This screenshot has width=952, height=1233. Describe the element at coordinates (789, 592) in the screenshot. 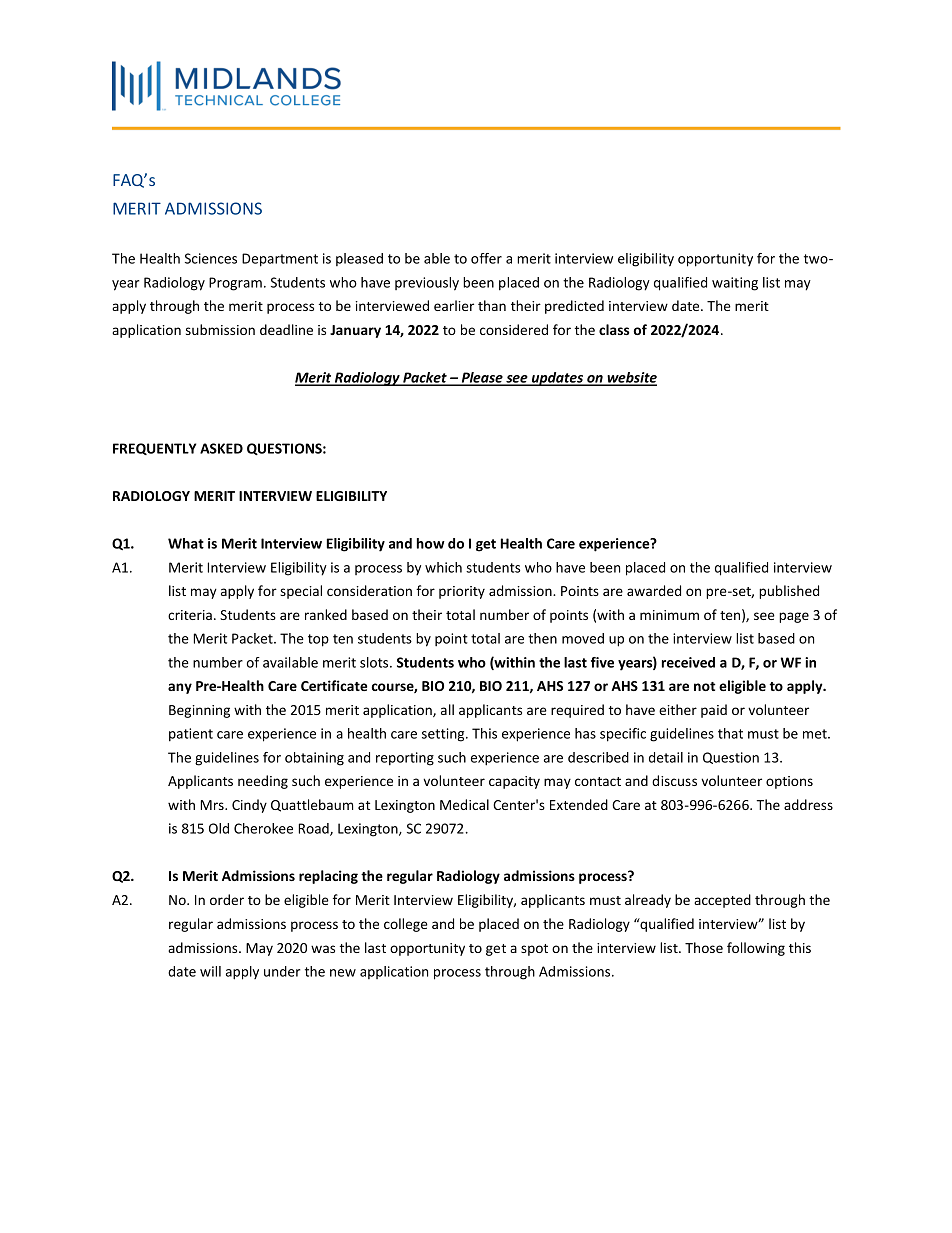

I see `published` at that location.
